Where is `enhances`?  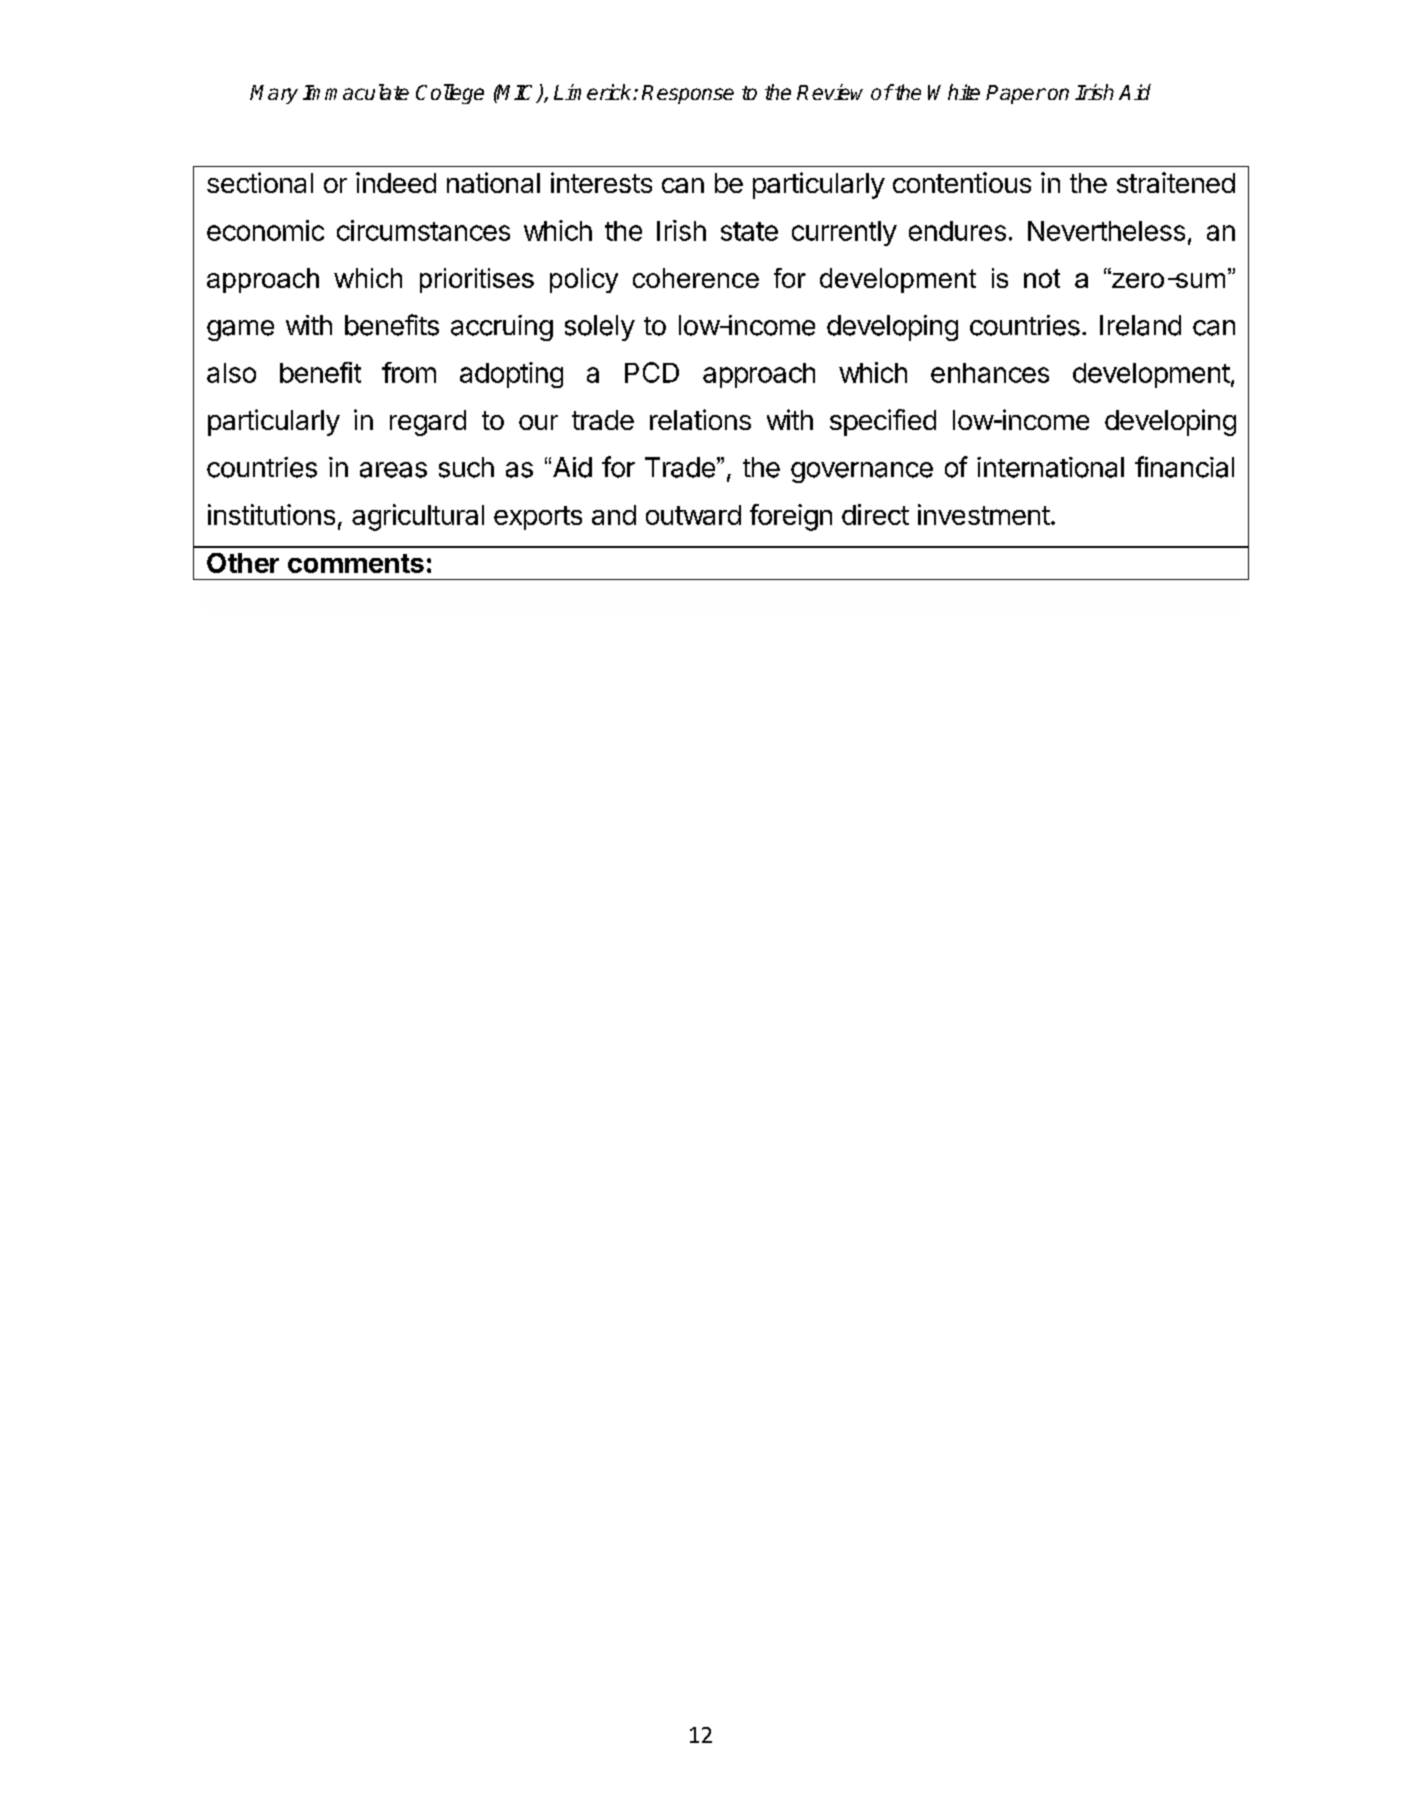 enhances is located at coordinates (990, 373).
